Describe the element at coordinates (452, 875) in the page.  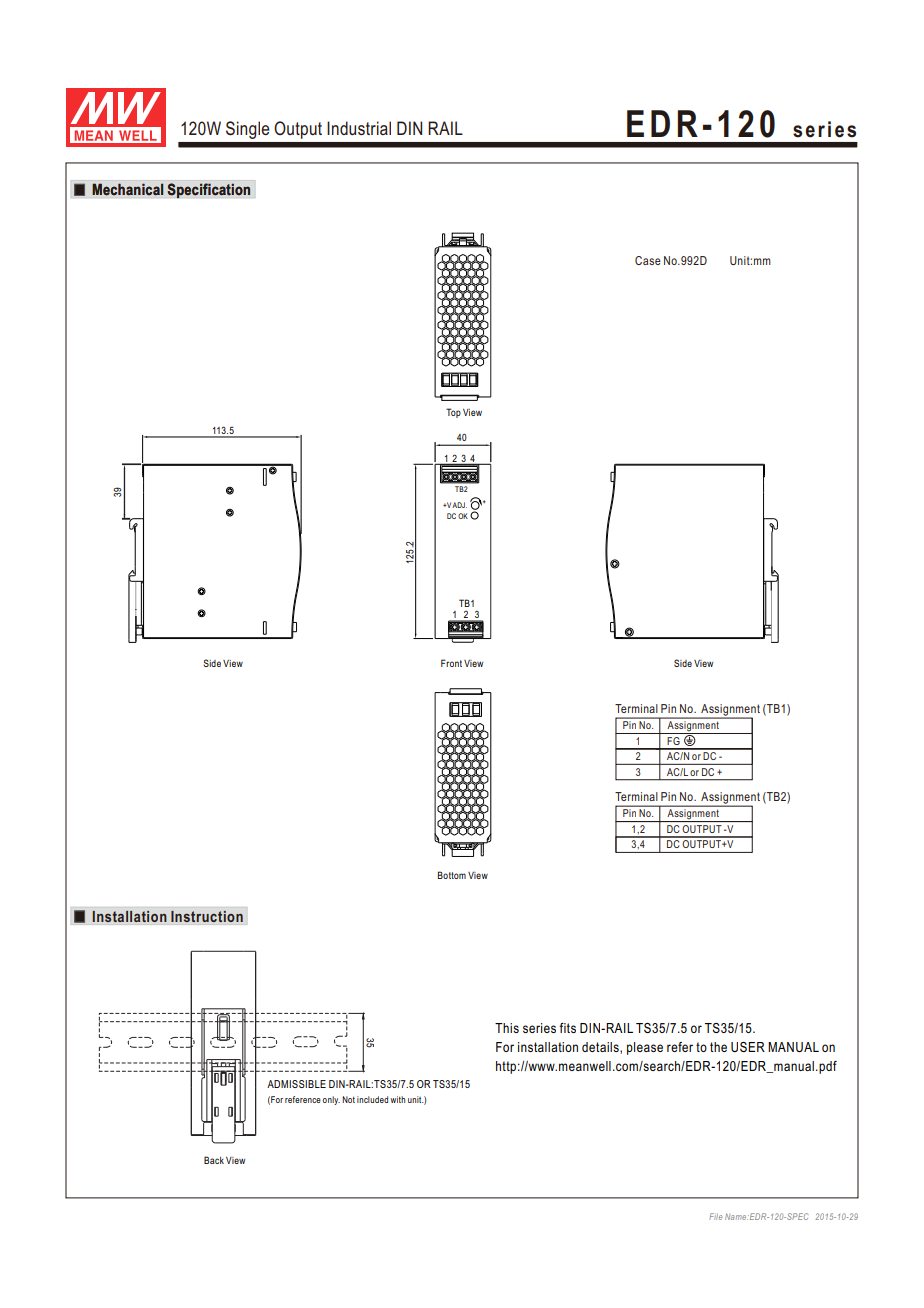
I see `Bottom` at that location.
